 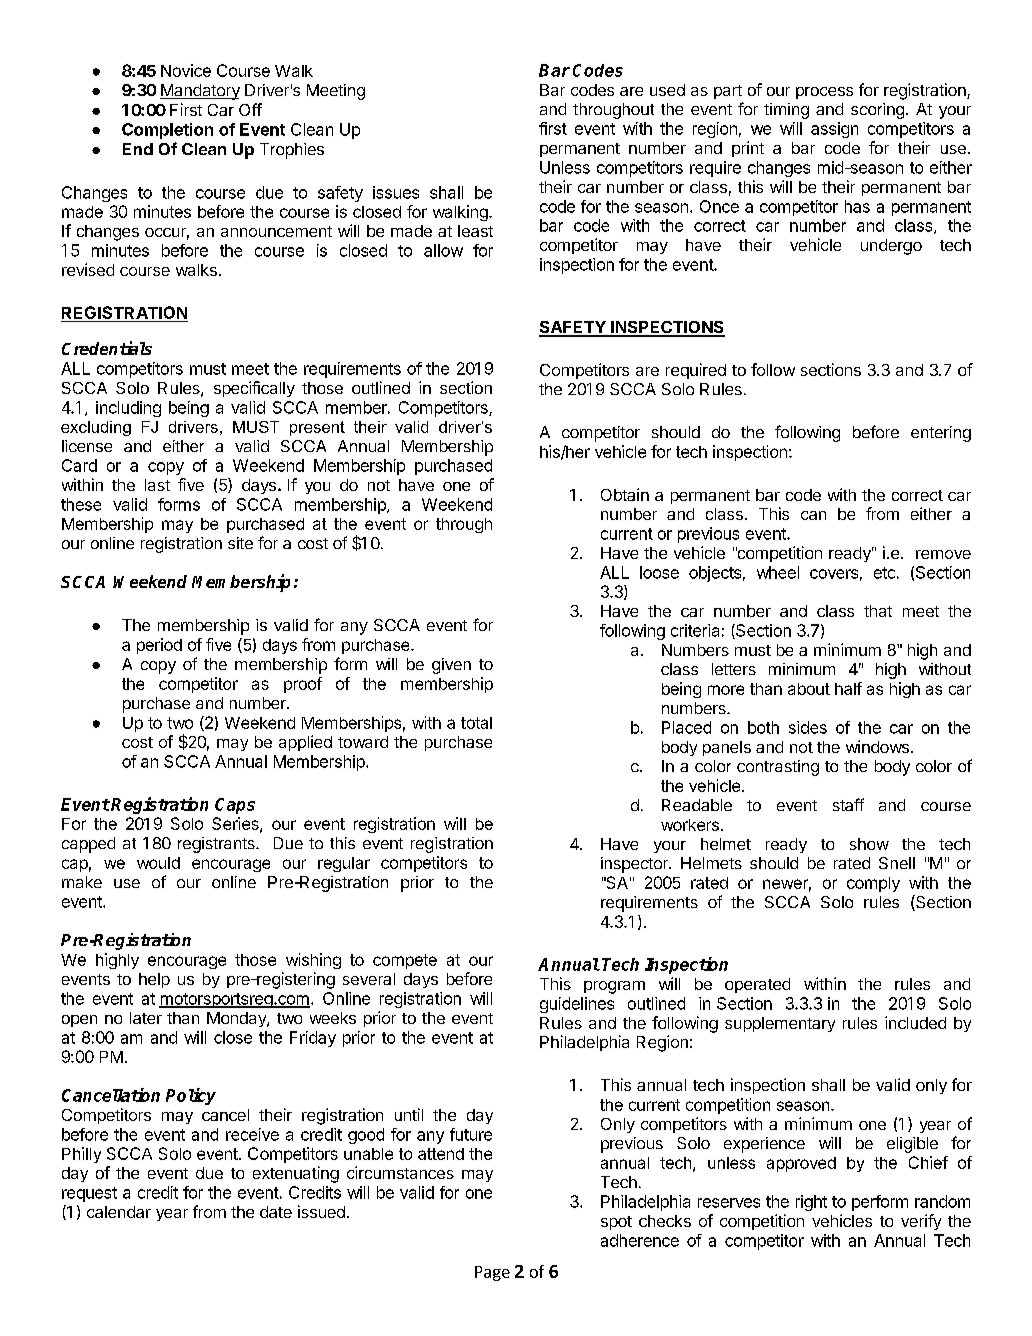 What do you see at coordinates (667, 90) in the page?
I see `used` at bounding box center [667, 90].
